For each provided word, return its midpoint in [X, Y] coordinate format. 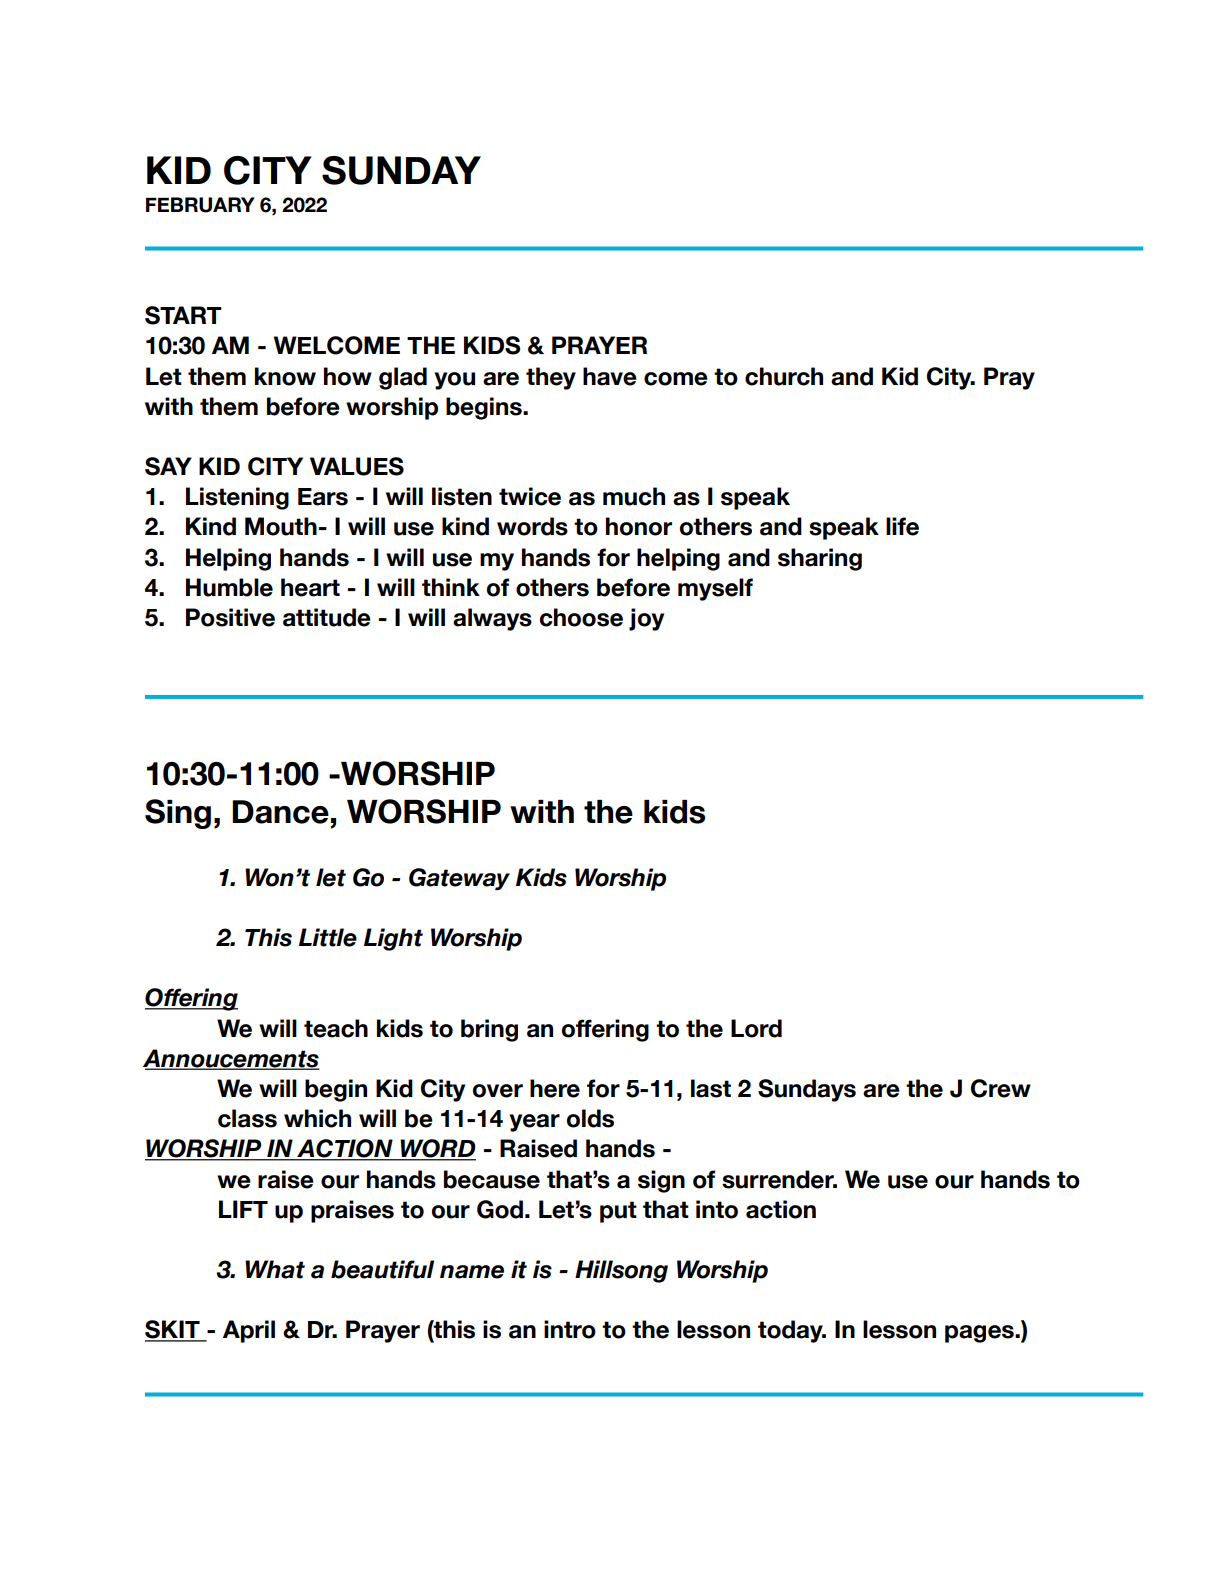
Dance [280, 812]
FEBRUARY [200, 205]
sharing [820, 559]
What [275, 1269]
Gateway [459, 879]
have [610, 376]
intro [570, 1329]
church [784, 376]
